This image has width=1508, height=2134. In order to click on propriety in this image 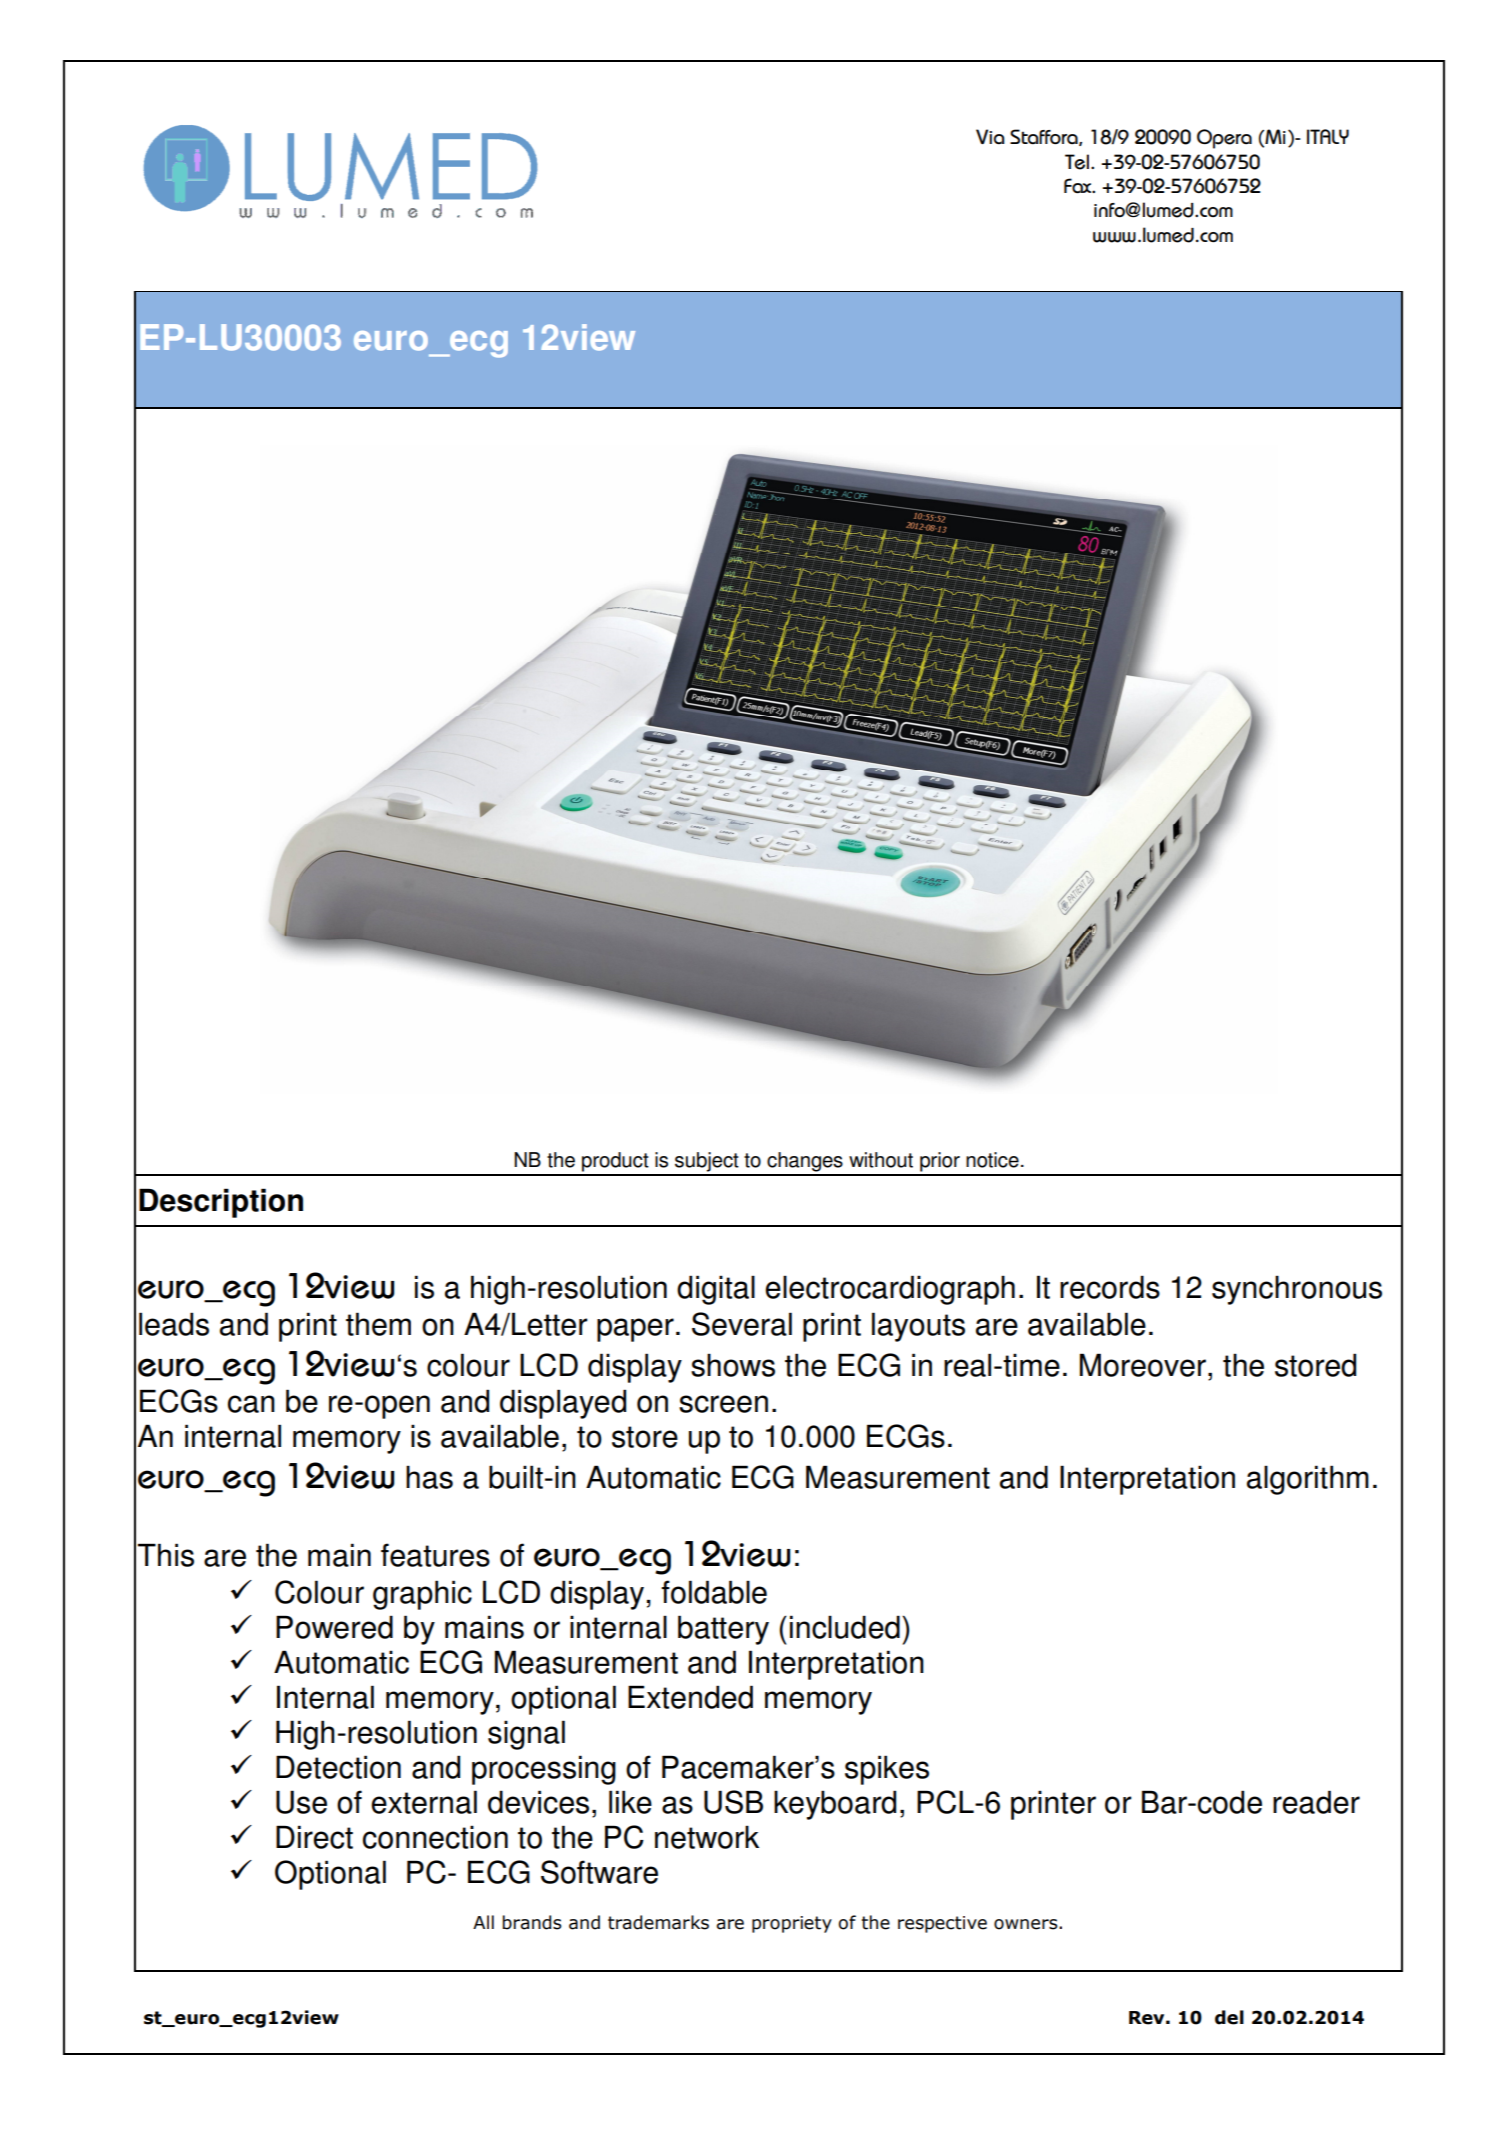, I will do `click(792, 1924)`.
